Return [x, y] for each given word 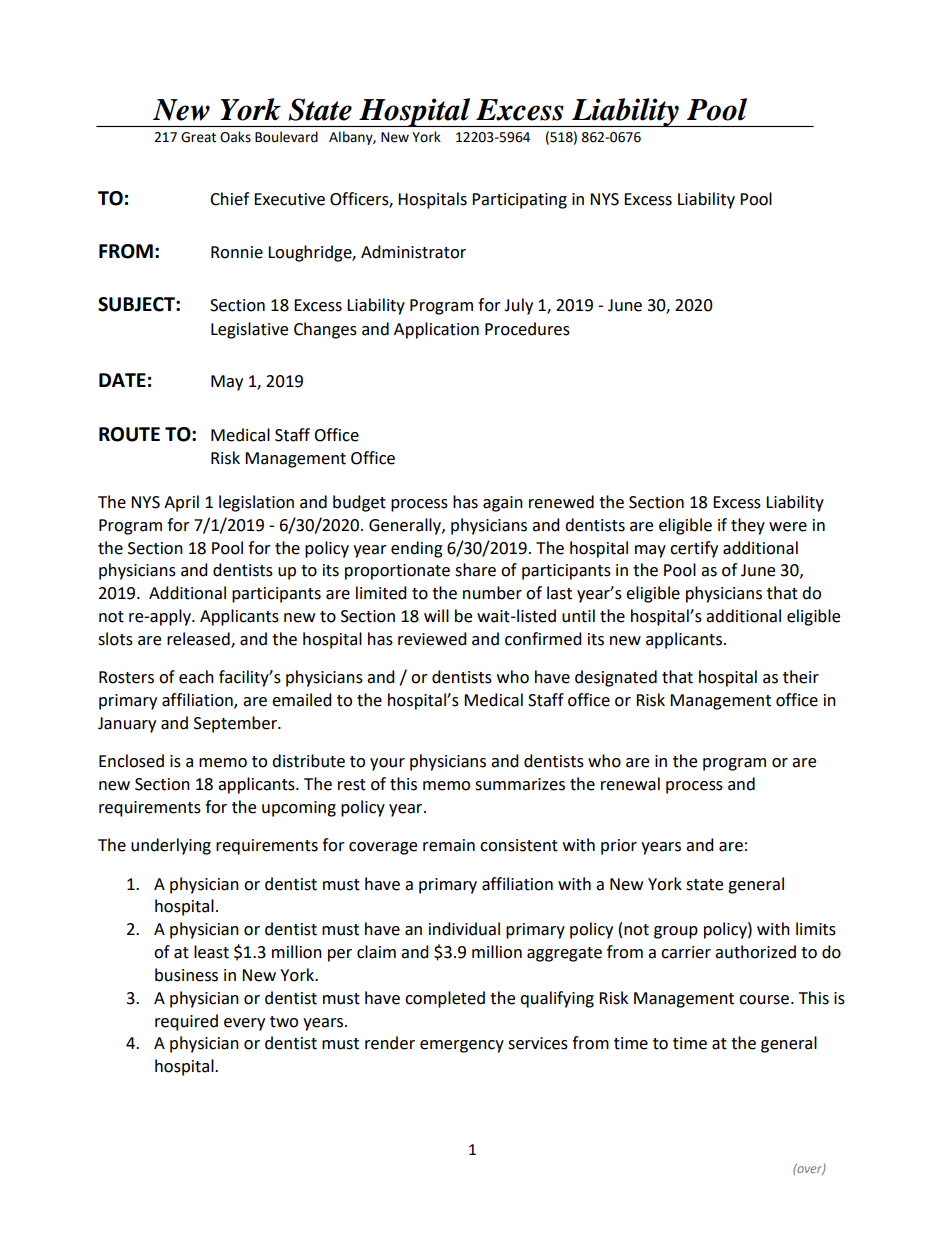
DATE [122, 380]
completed [445, 999]
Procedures [527, 329]
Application [436, 330]
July [518, 306]
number [492, 593]
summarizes [520, 784]
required [186, 1022]
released [199, 639]
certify [694, 549]
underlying [171, 846]
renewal [630, 784]
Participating [519, 201]
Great [198, 137]
